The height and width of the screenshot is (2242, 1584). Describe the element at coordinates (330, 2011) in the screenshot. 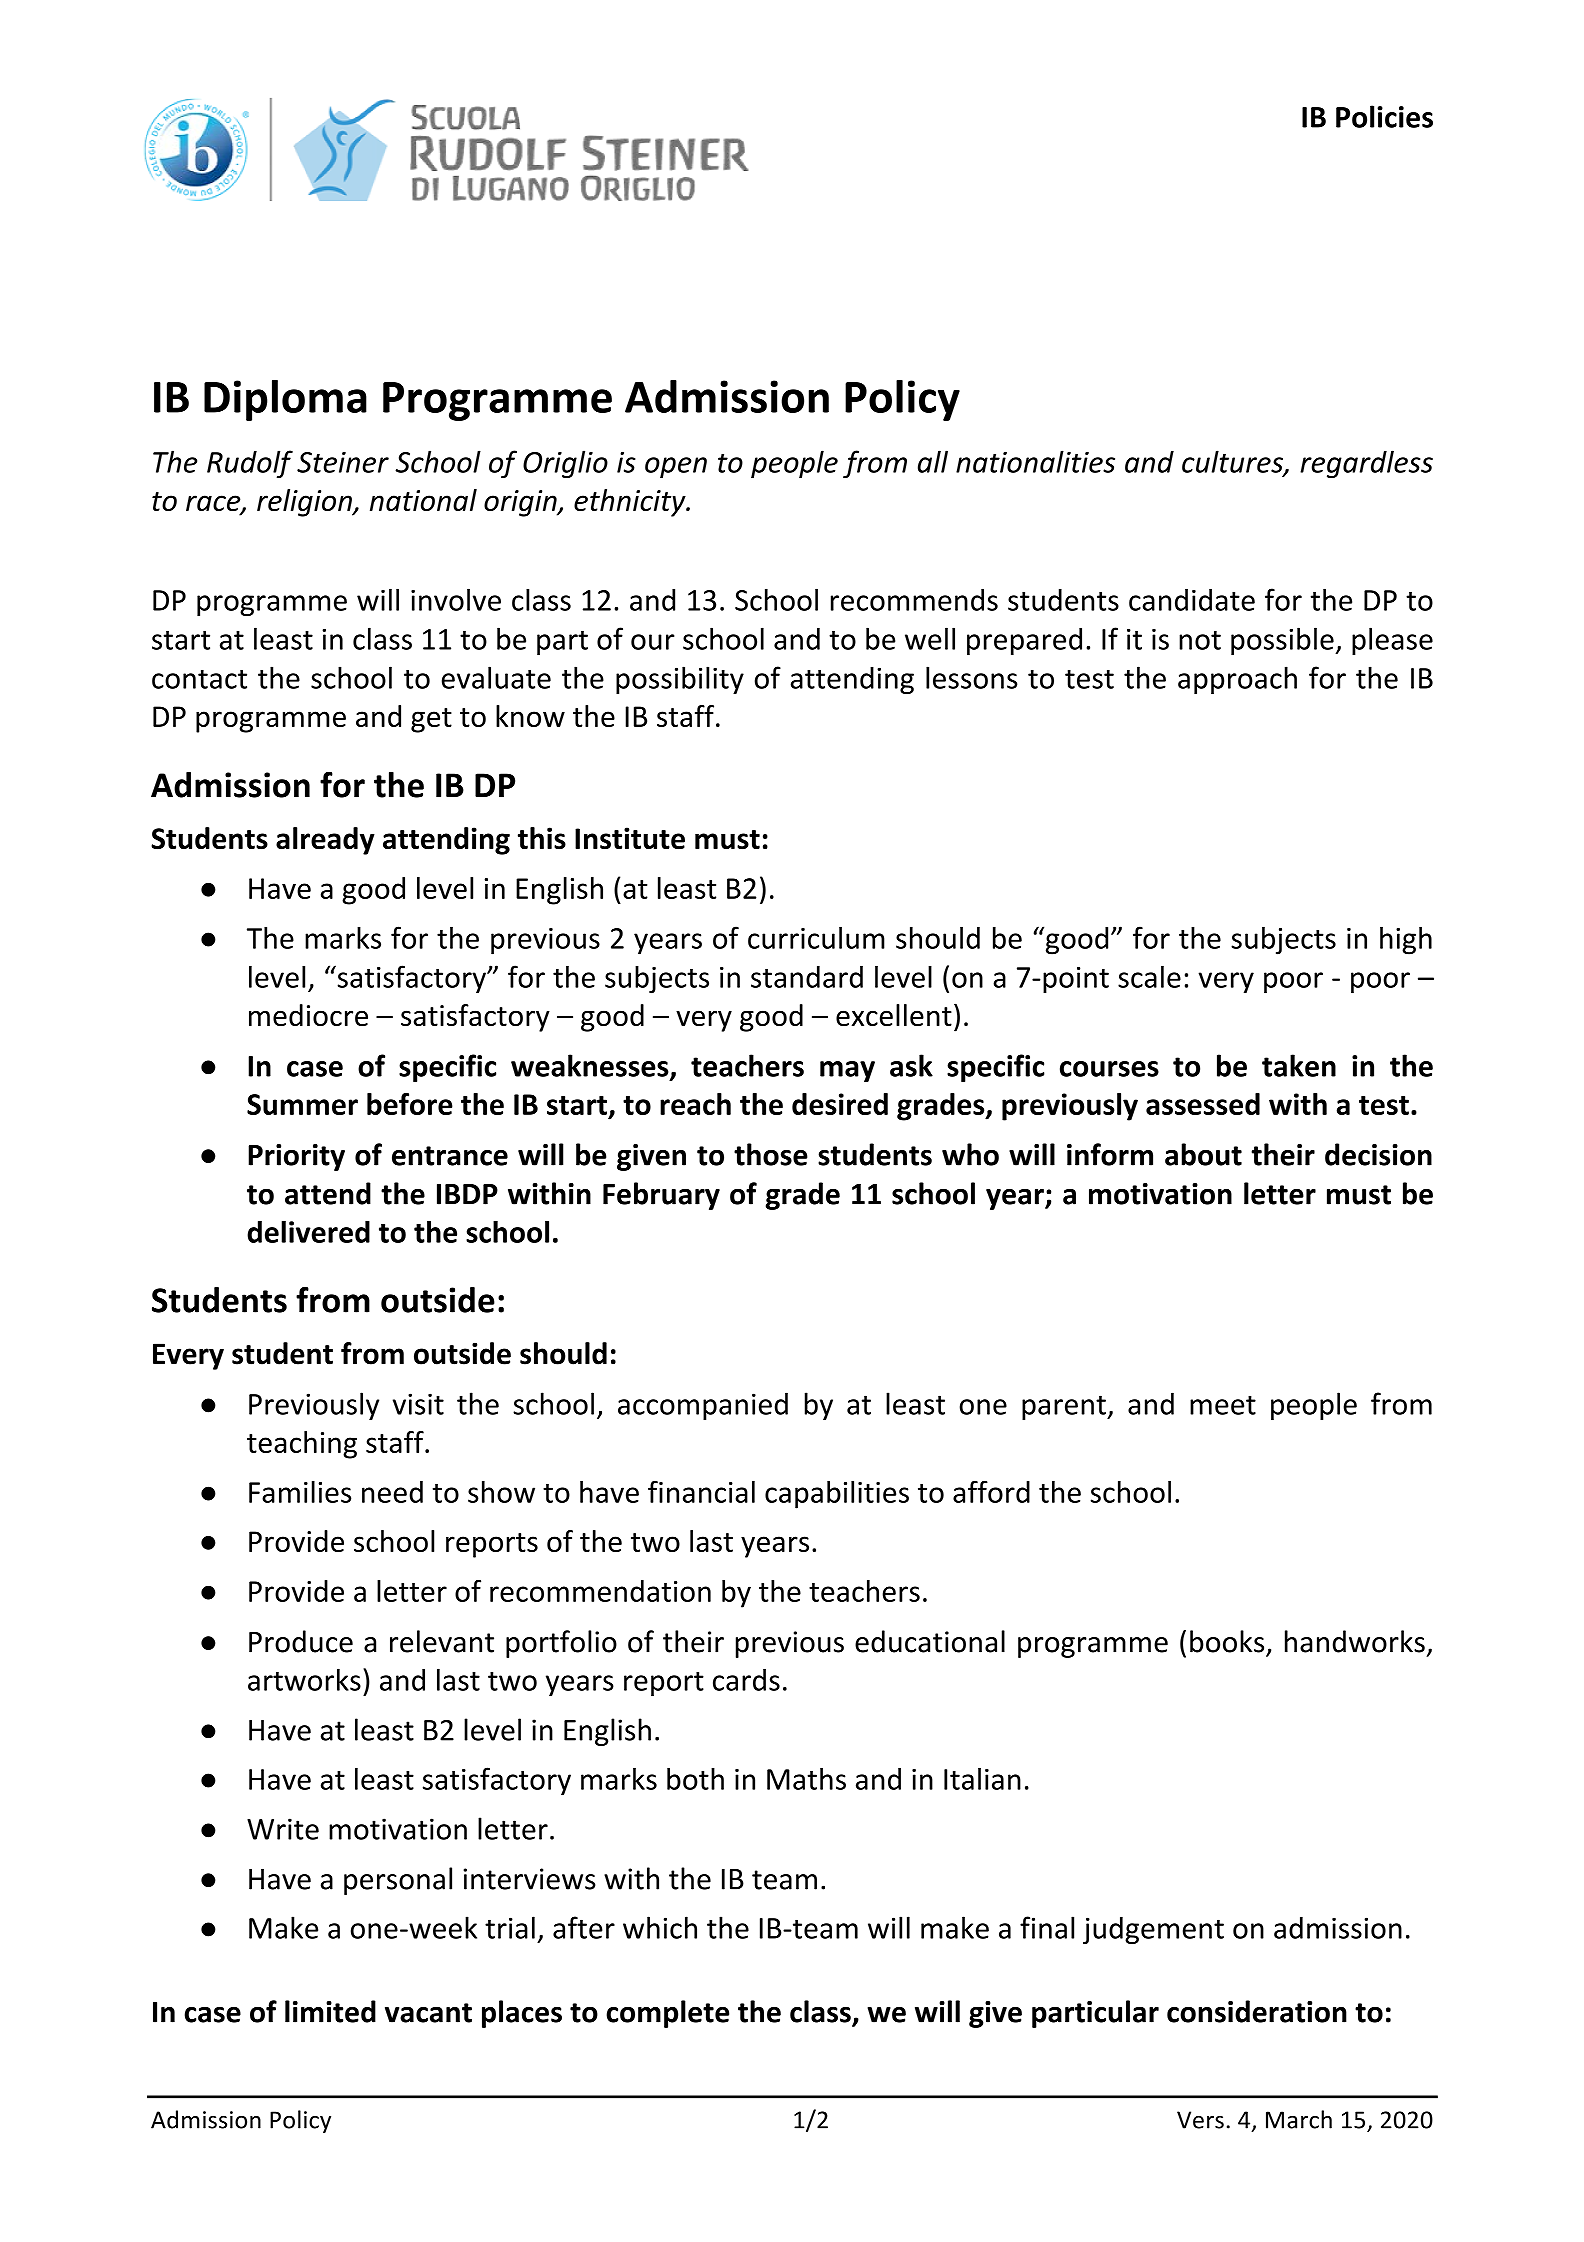

I see `limited` at that location.
